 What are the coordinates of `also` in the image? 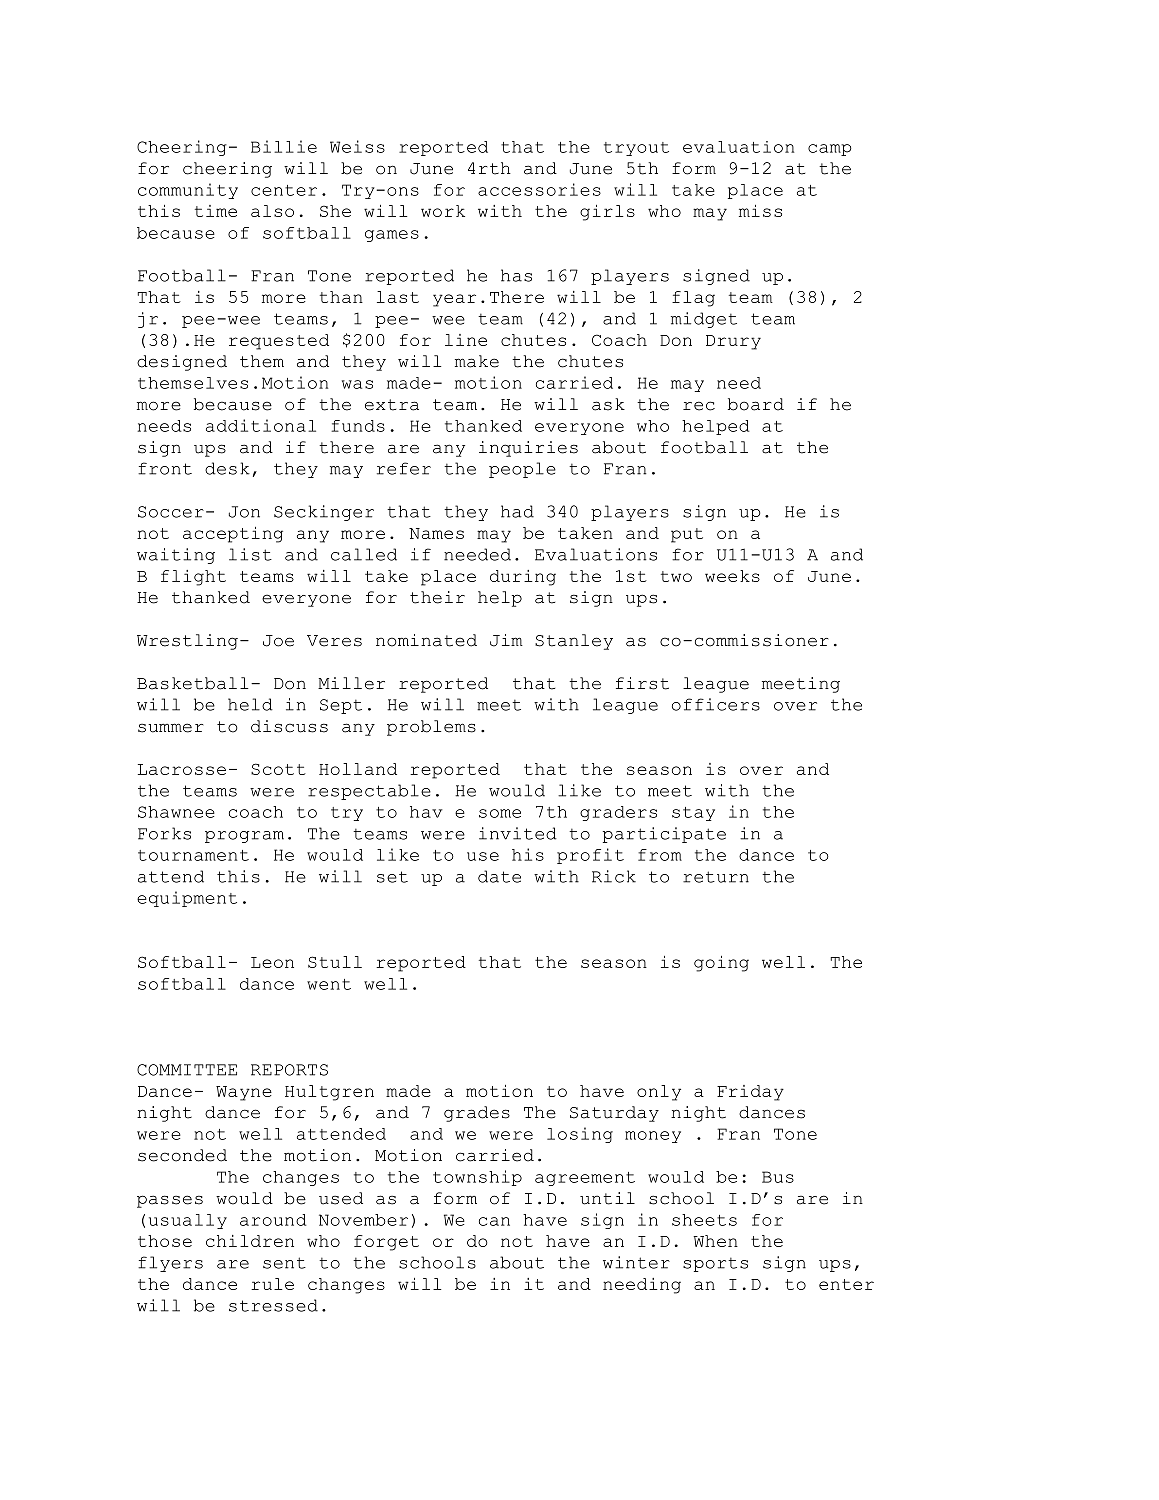 It's located at (272, 211).
